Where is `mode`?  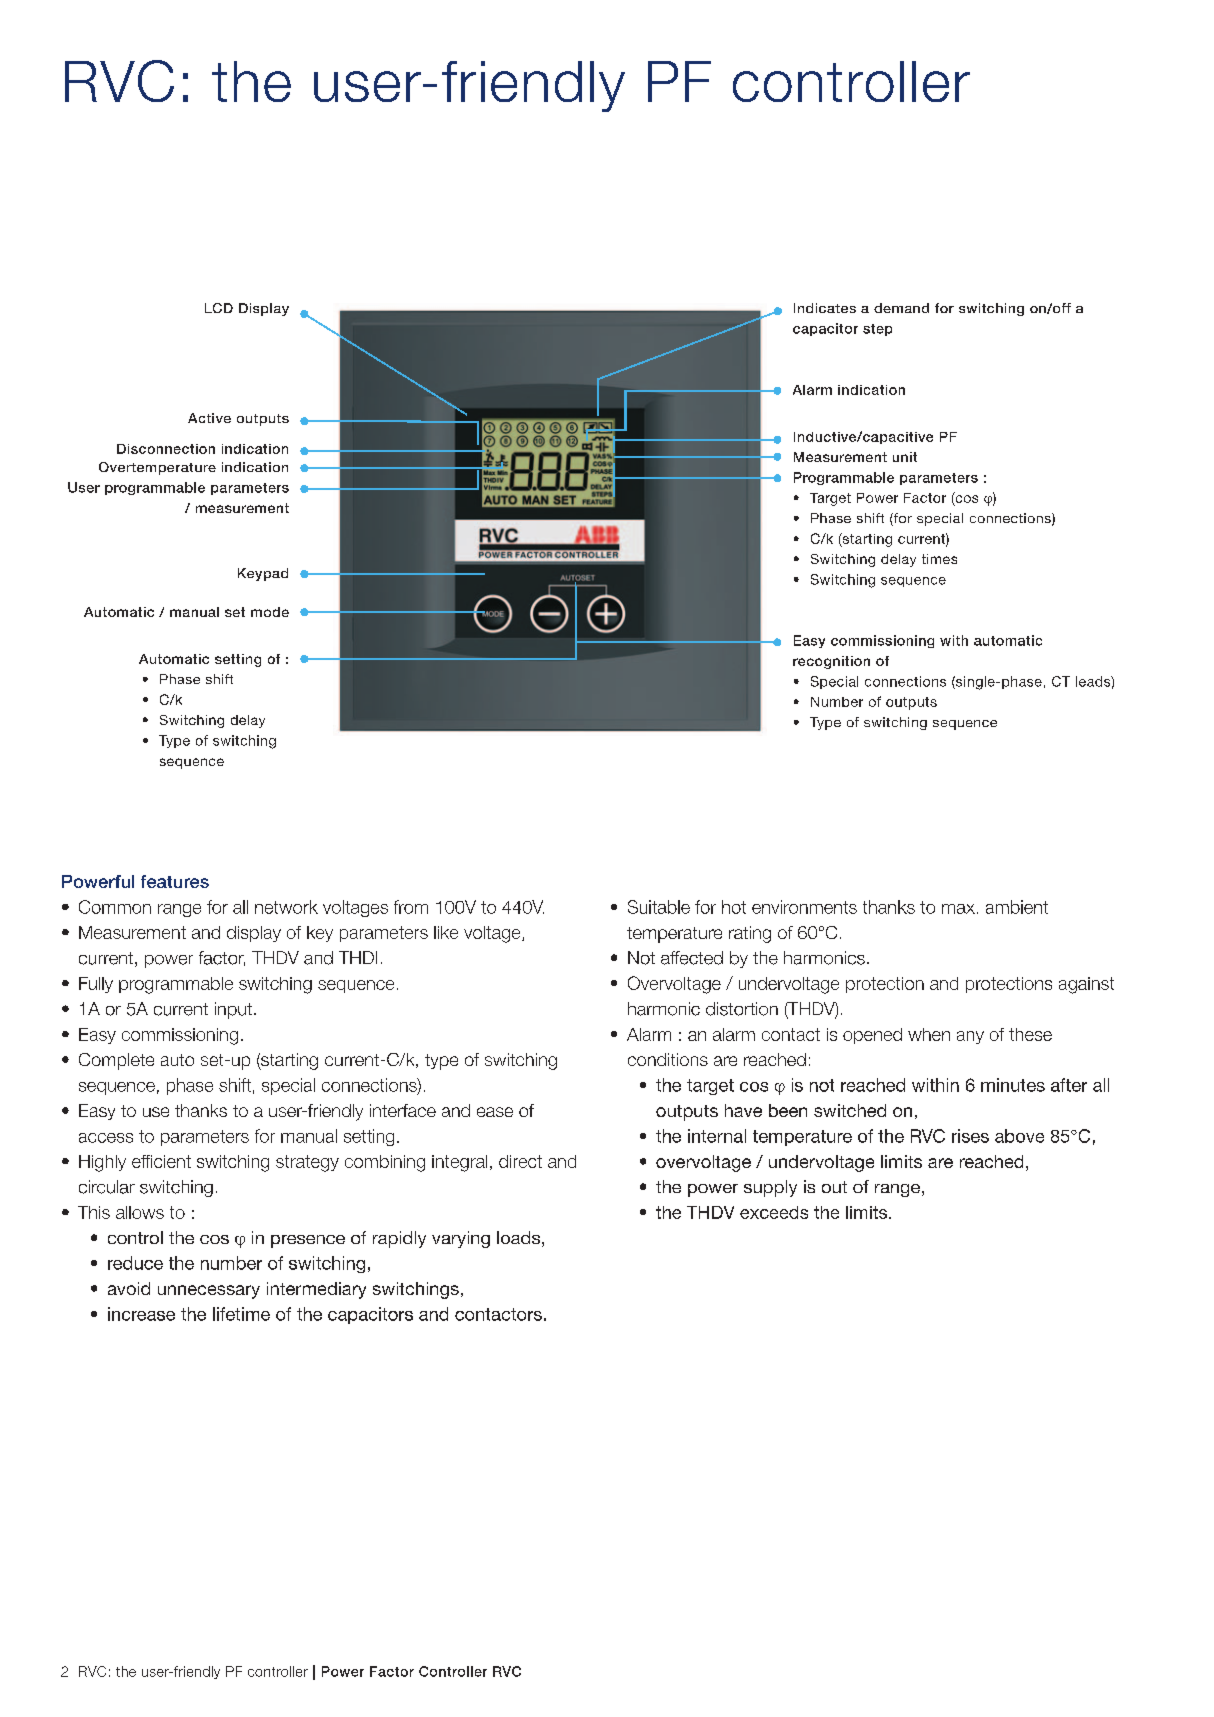 mode is located at coordinates (270, 612).
